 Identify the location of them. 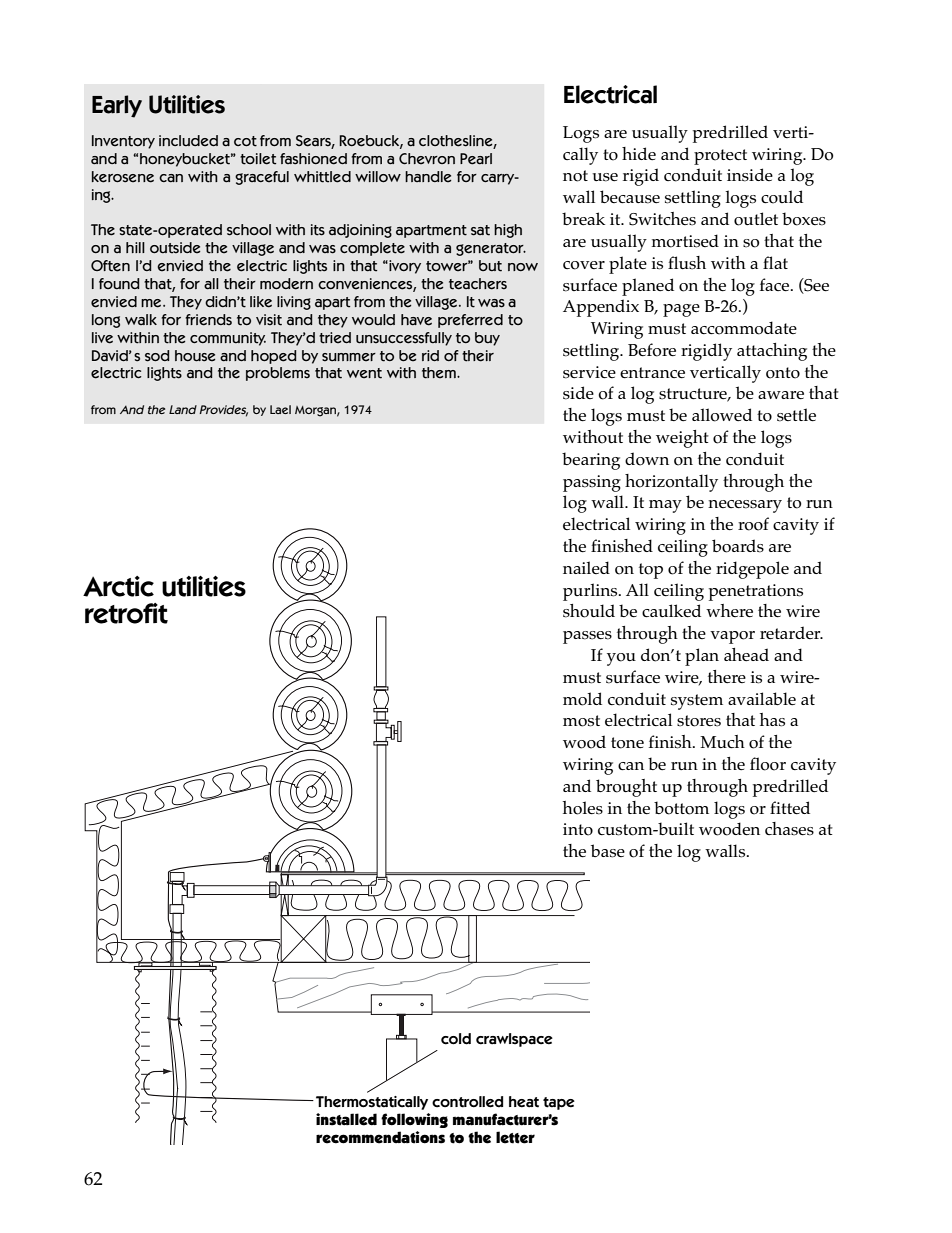
(440, 373).
